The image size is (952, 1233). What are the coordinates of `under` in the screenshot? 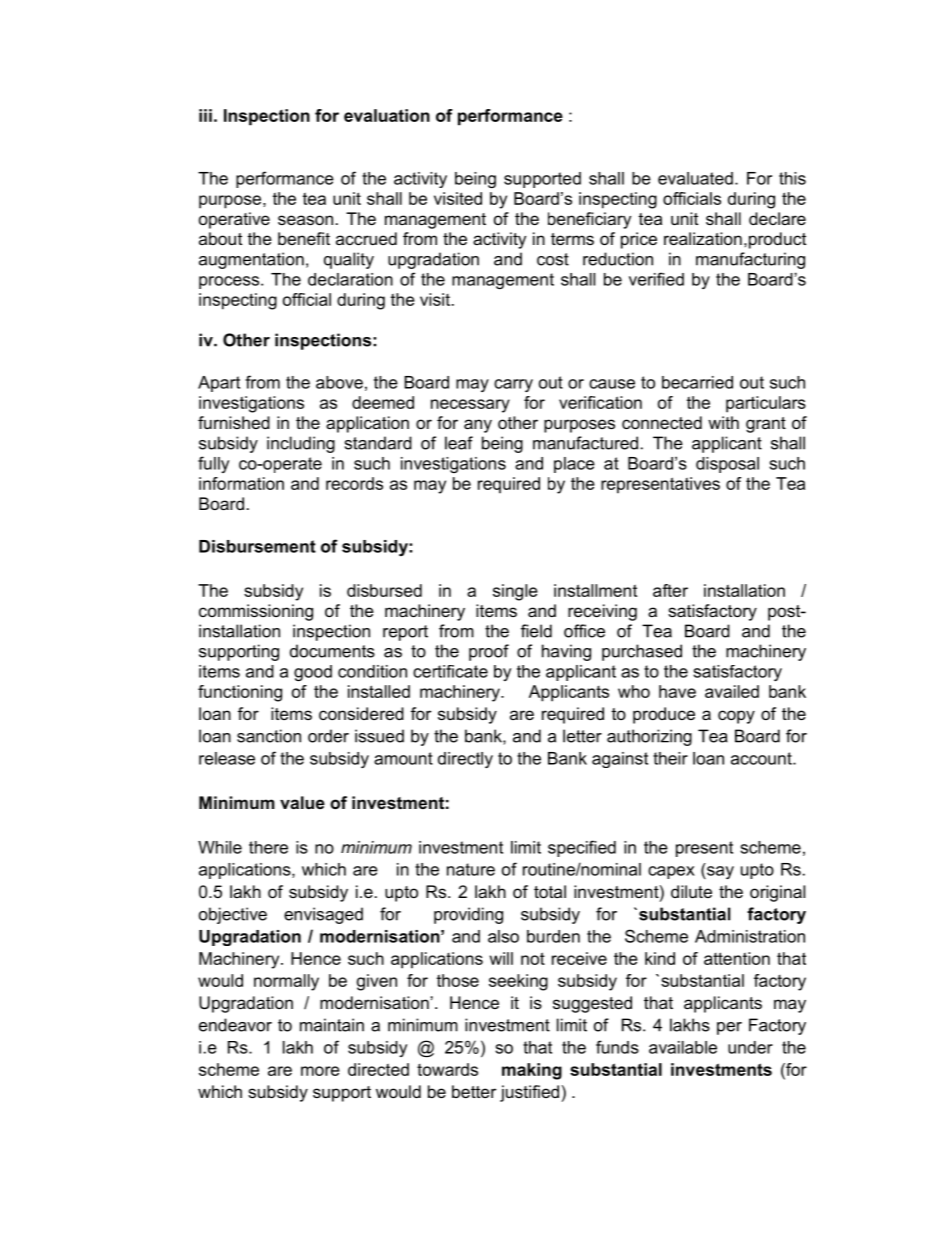 It's located at (750, 1047).
